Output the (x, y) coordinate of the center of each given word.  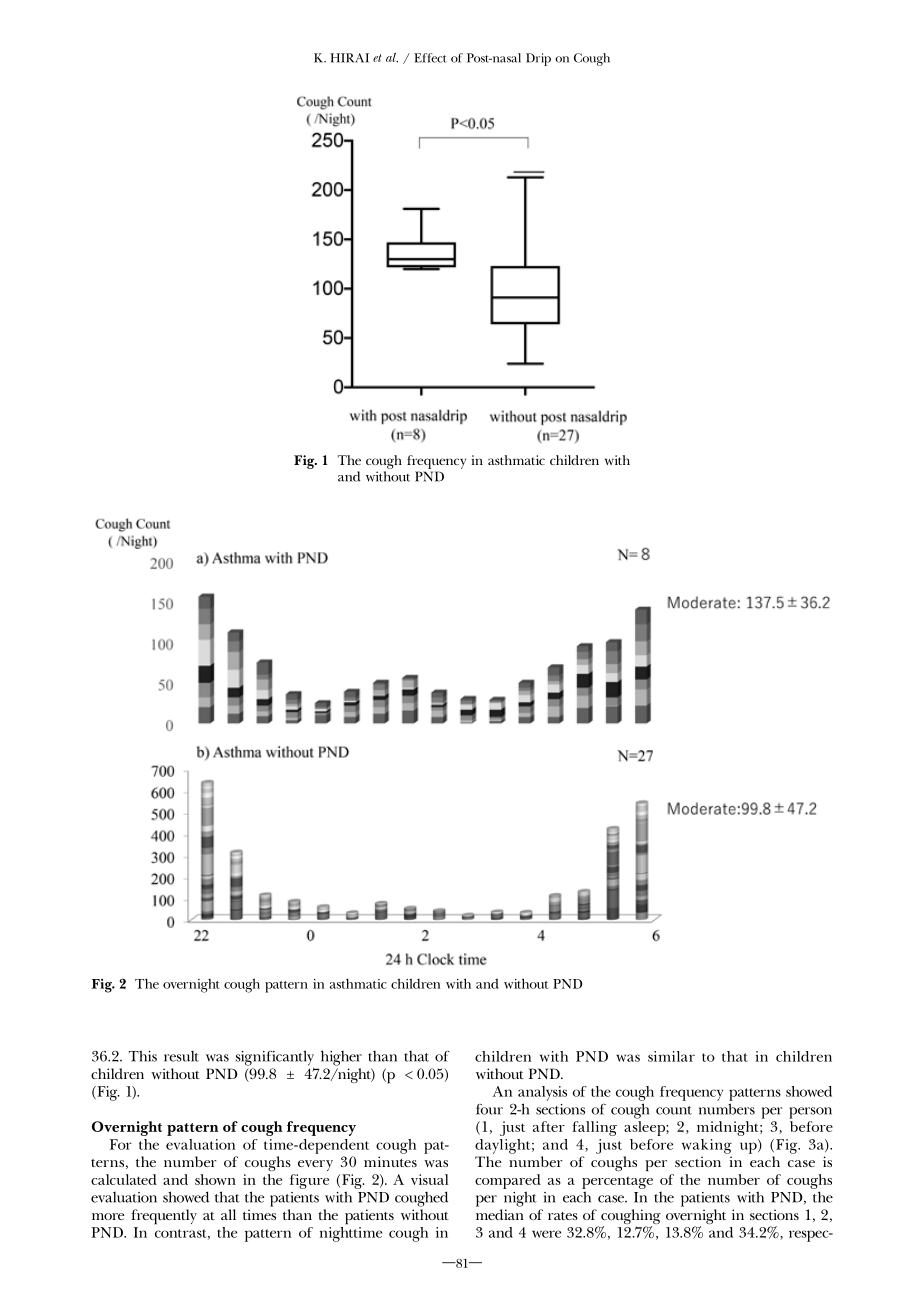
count (674, 1110)
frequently (164, 1217)
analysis (542, 1093)
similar (671, 1056)
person (810, 1113)
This (143, 1056)
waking (707, 1146)
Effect (430, 58)
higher (341, 1058)
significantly (275, 1058)
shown (215, 1179)
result (181, 1056)
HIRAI (349, 58)
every (315, 1165)
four (489, 1109)
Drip (538, 59)
